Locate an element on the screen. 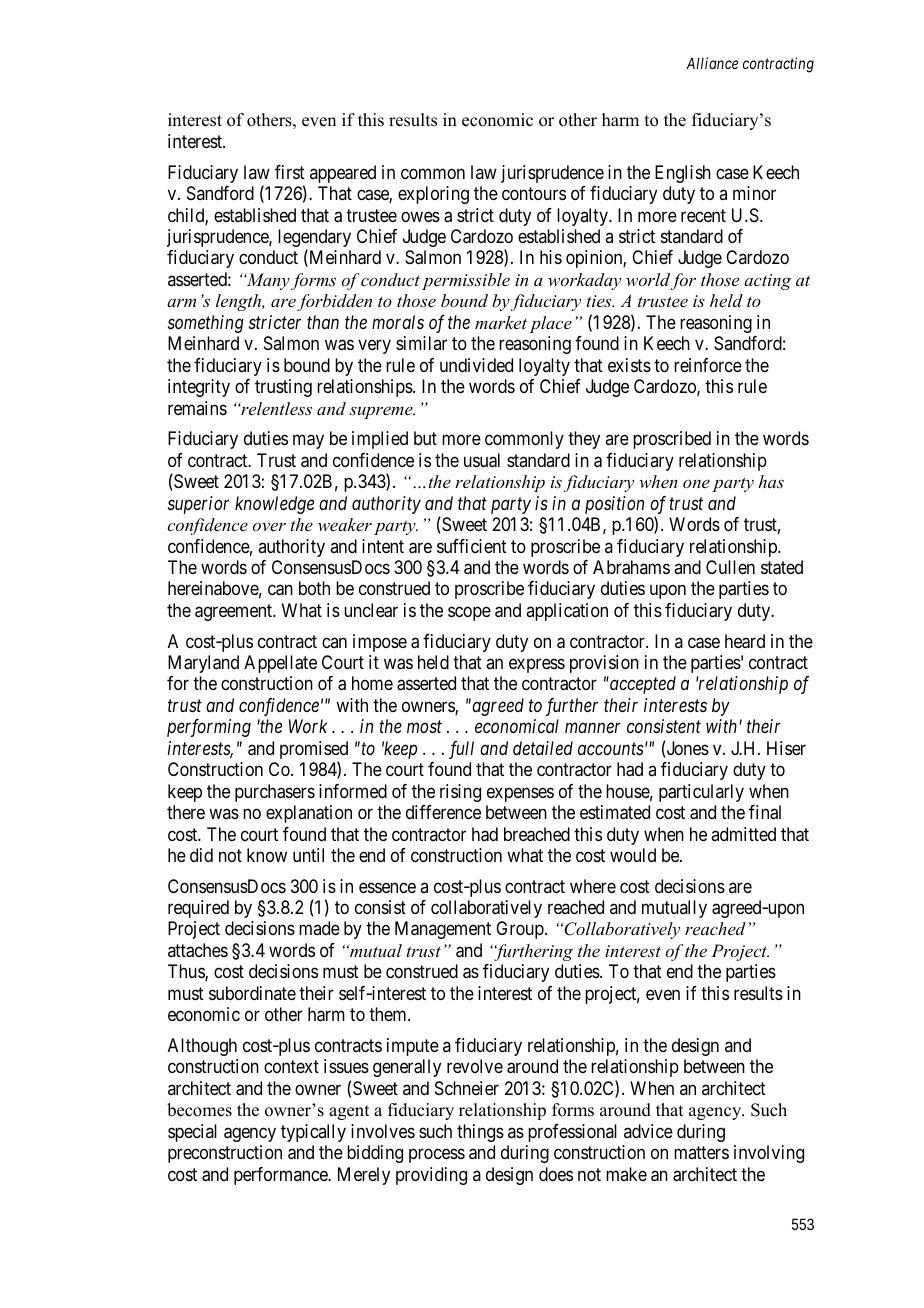  Alliance is located at coordinates (712, 63).
